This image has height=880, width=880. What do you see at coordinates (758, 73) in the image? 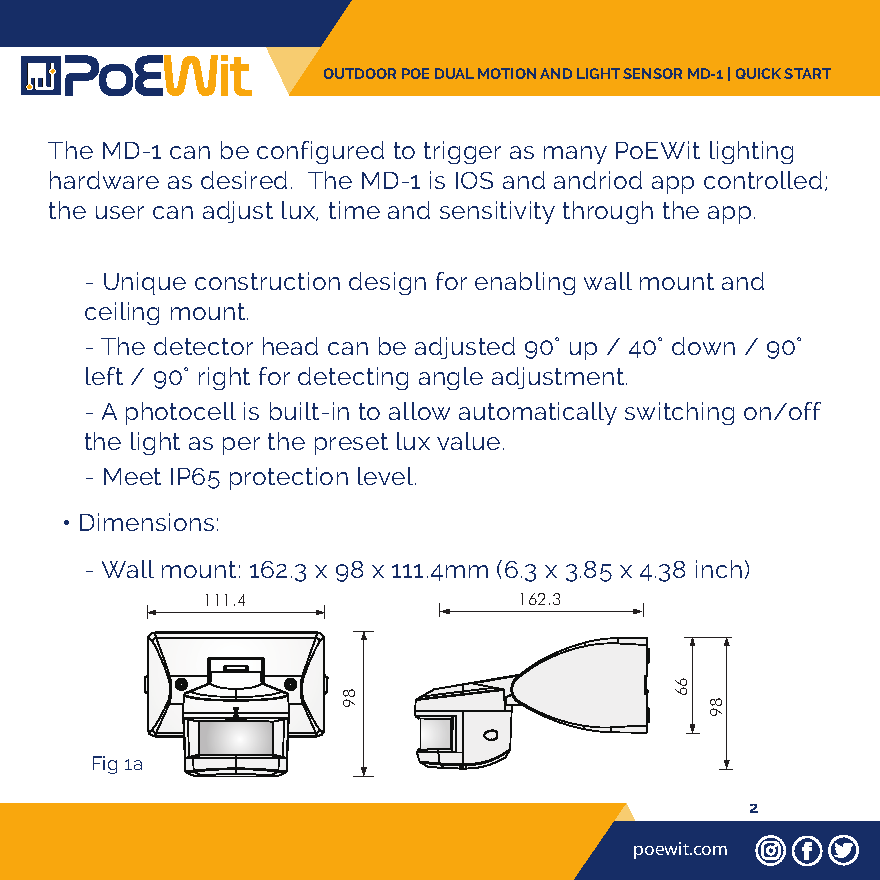
I see `QUICK` at bounding box center [758, 73].
